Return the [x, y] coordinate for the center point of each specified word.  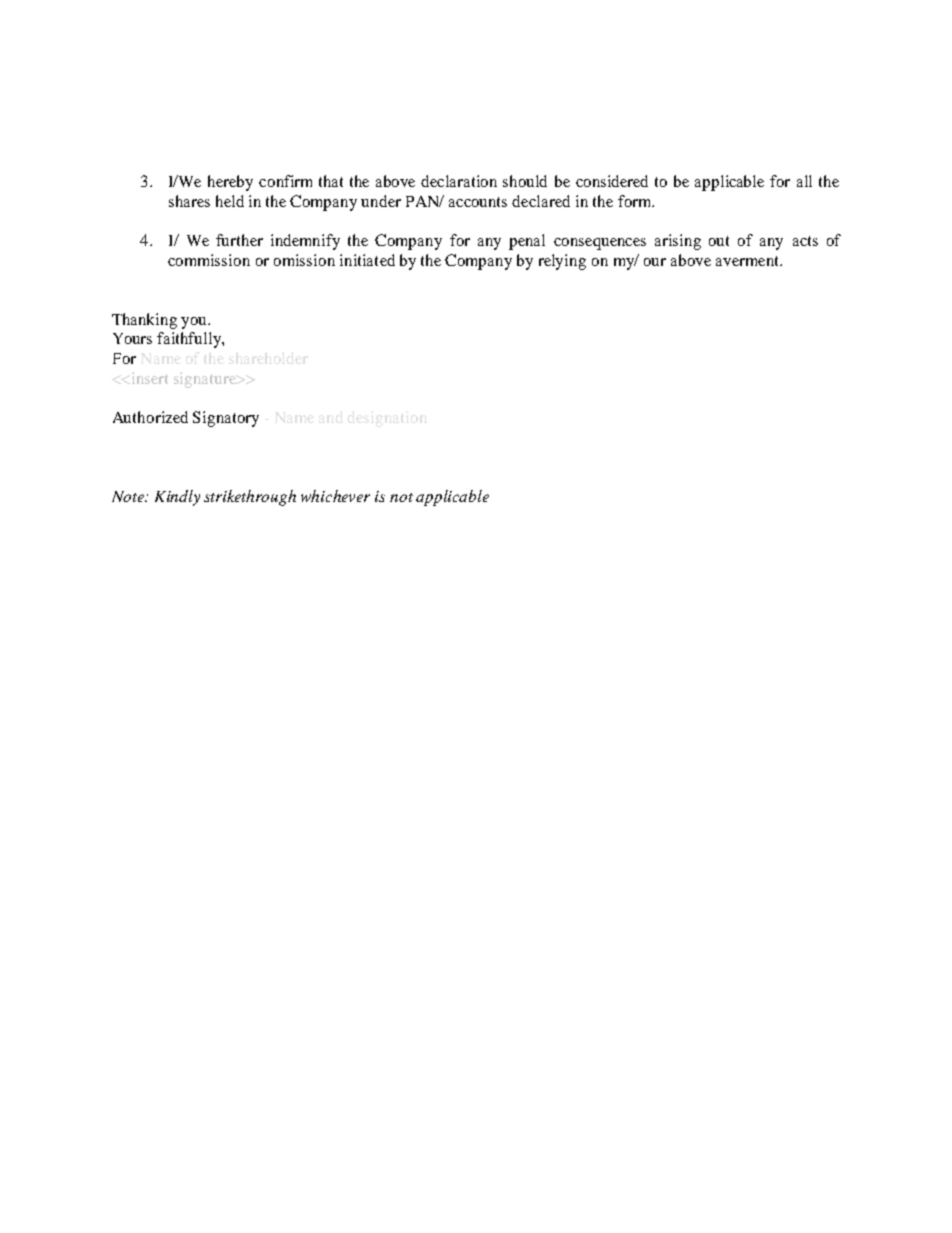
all [804, 181]
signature [206, 380]
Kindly [177, 498]
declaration [459, 181]
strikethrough [250, 498]
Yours [132, 338]
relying [562, 262]
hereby [230, 183]
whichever [335, 496]
